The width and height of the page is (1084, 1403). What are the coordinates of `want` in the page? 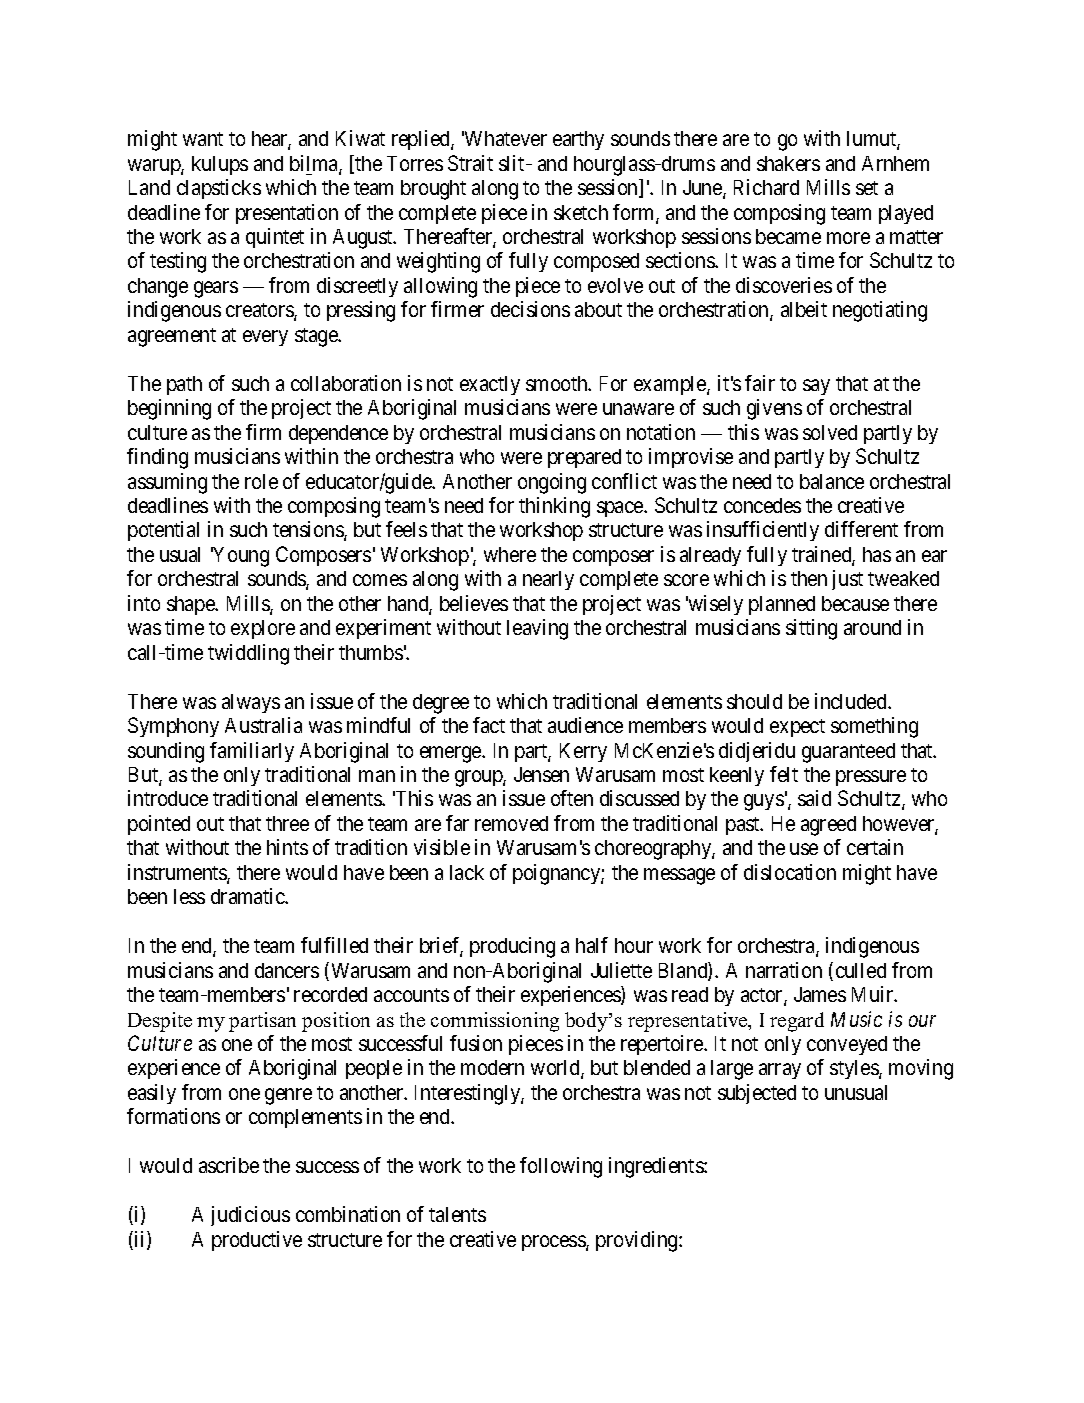 It's located at (203, 139).
